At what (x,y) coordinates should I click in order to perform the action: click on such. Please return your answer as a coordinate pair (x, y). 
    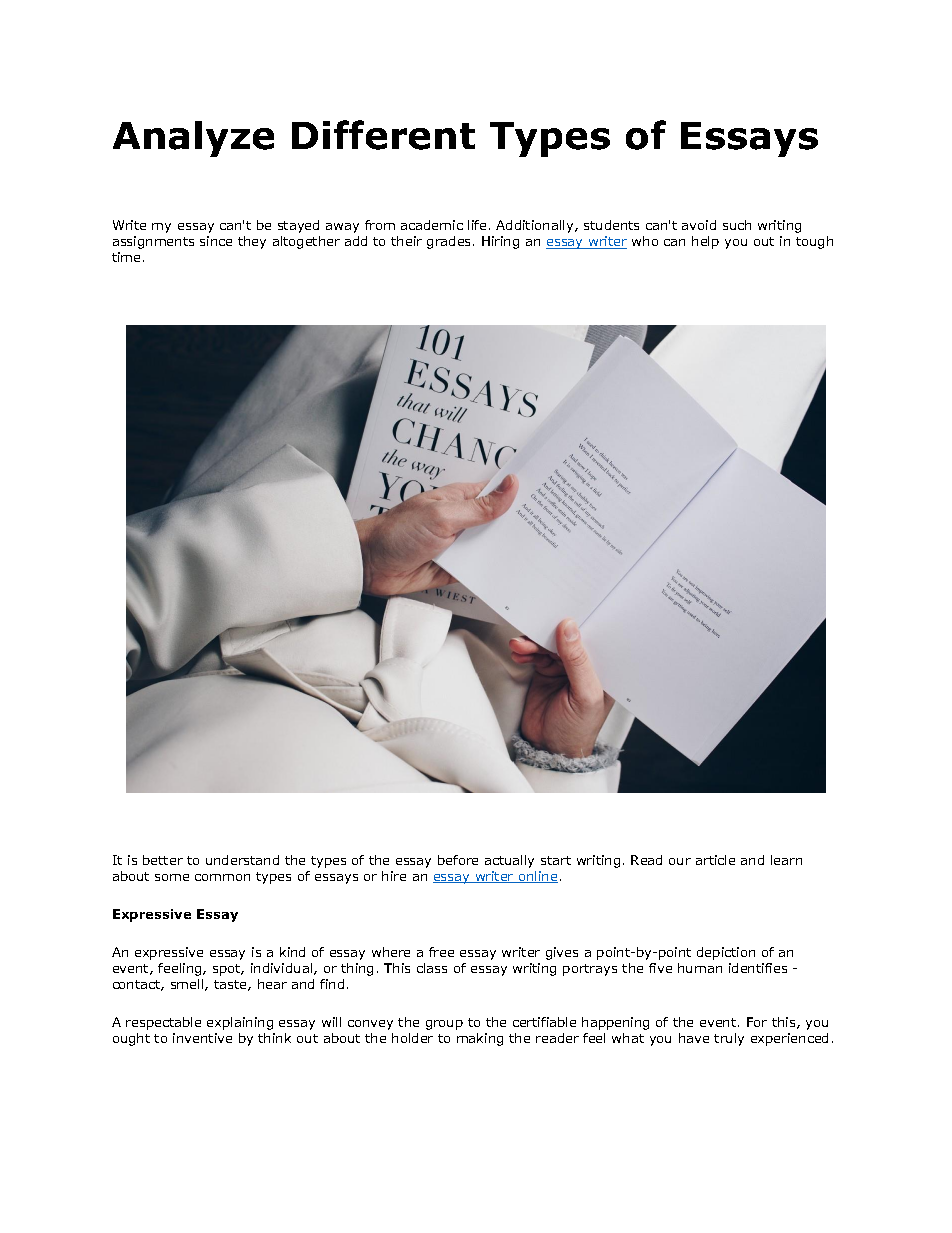
    Looking at the image, I should click on (737, 225).
